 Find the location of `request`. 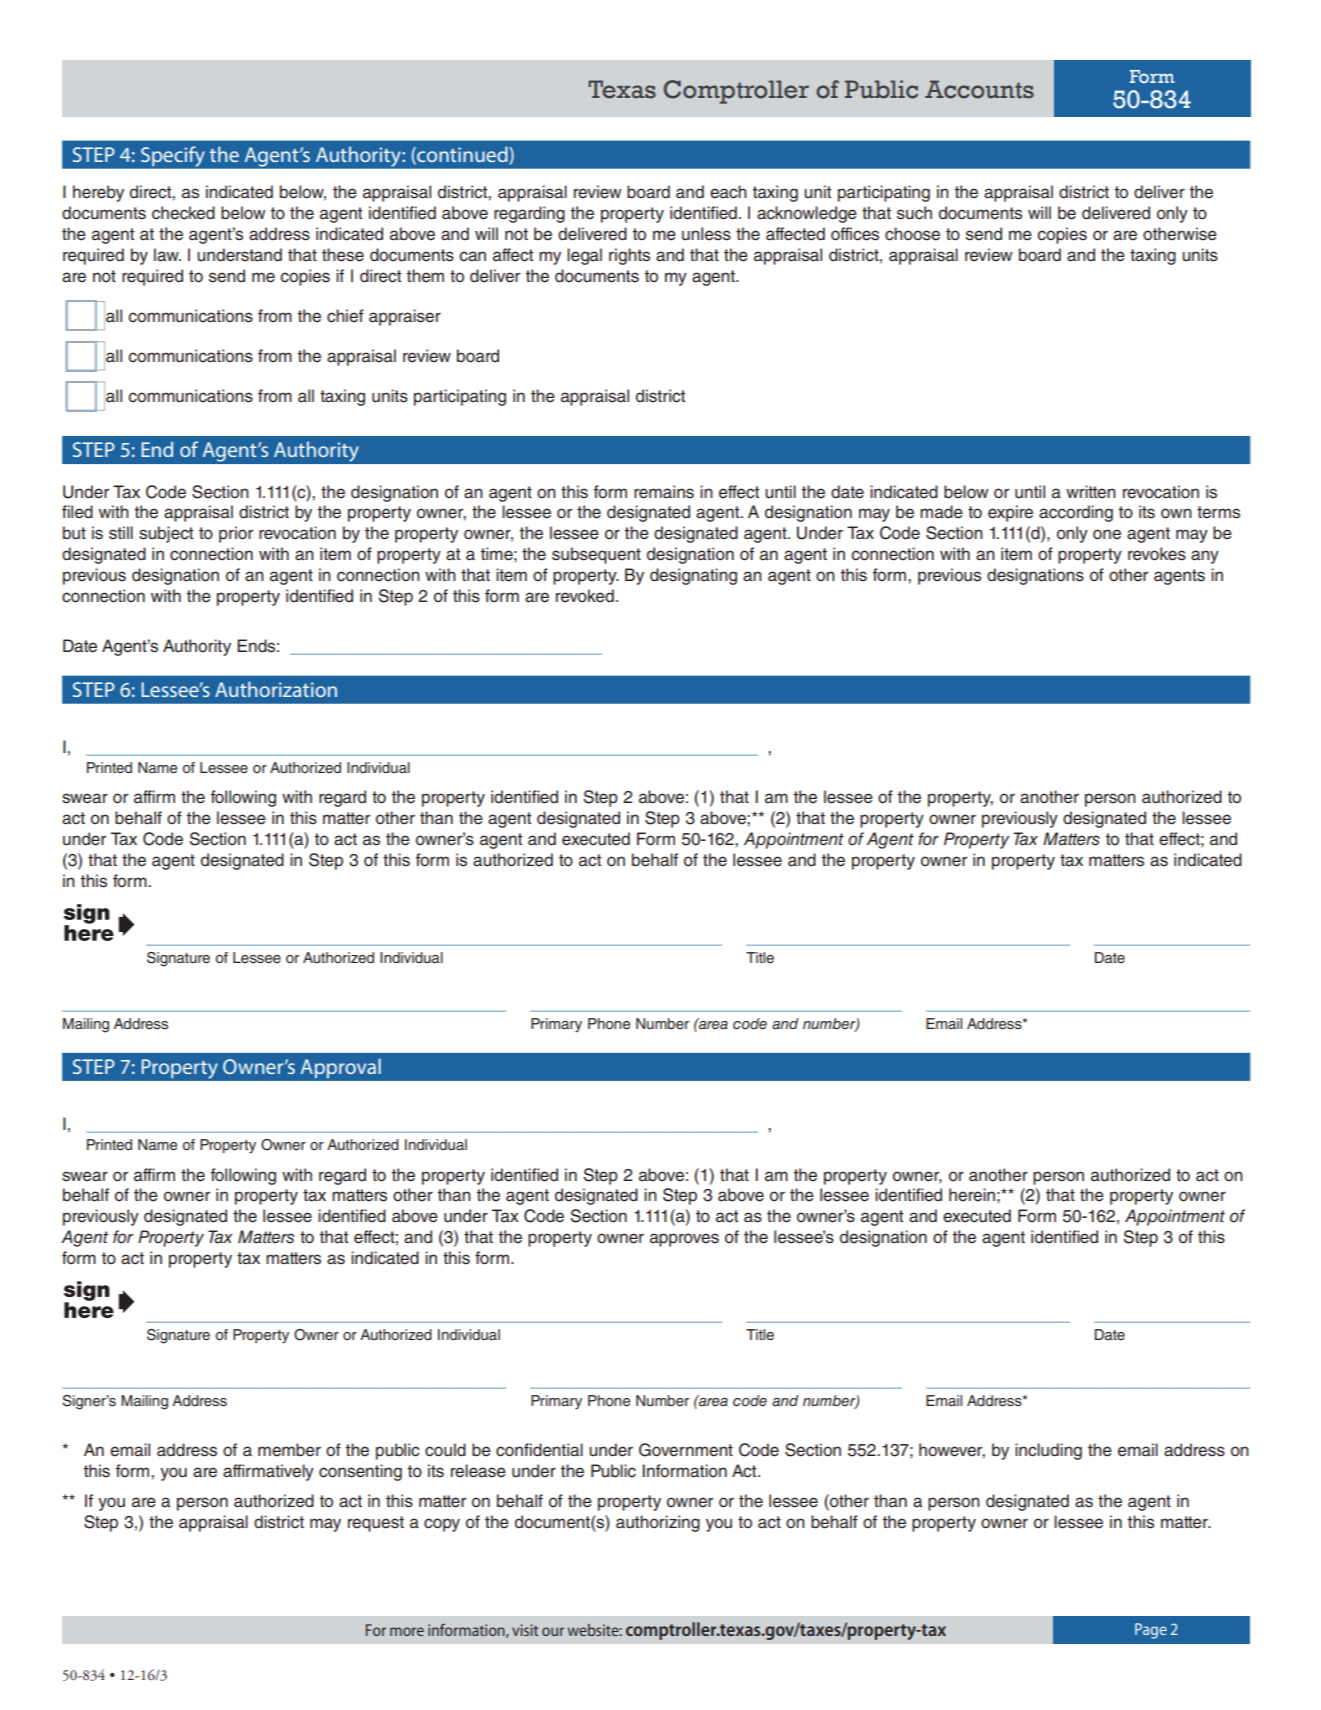

request is located at coordinates (376, 1524).
